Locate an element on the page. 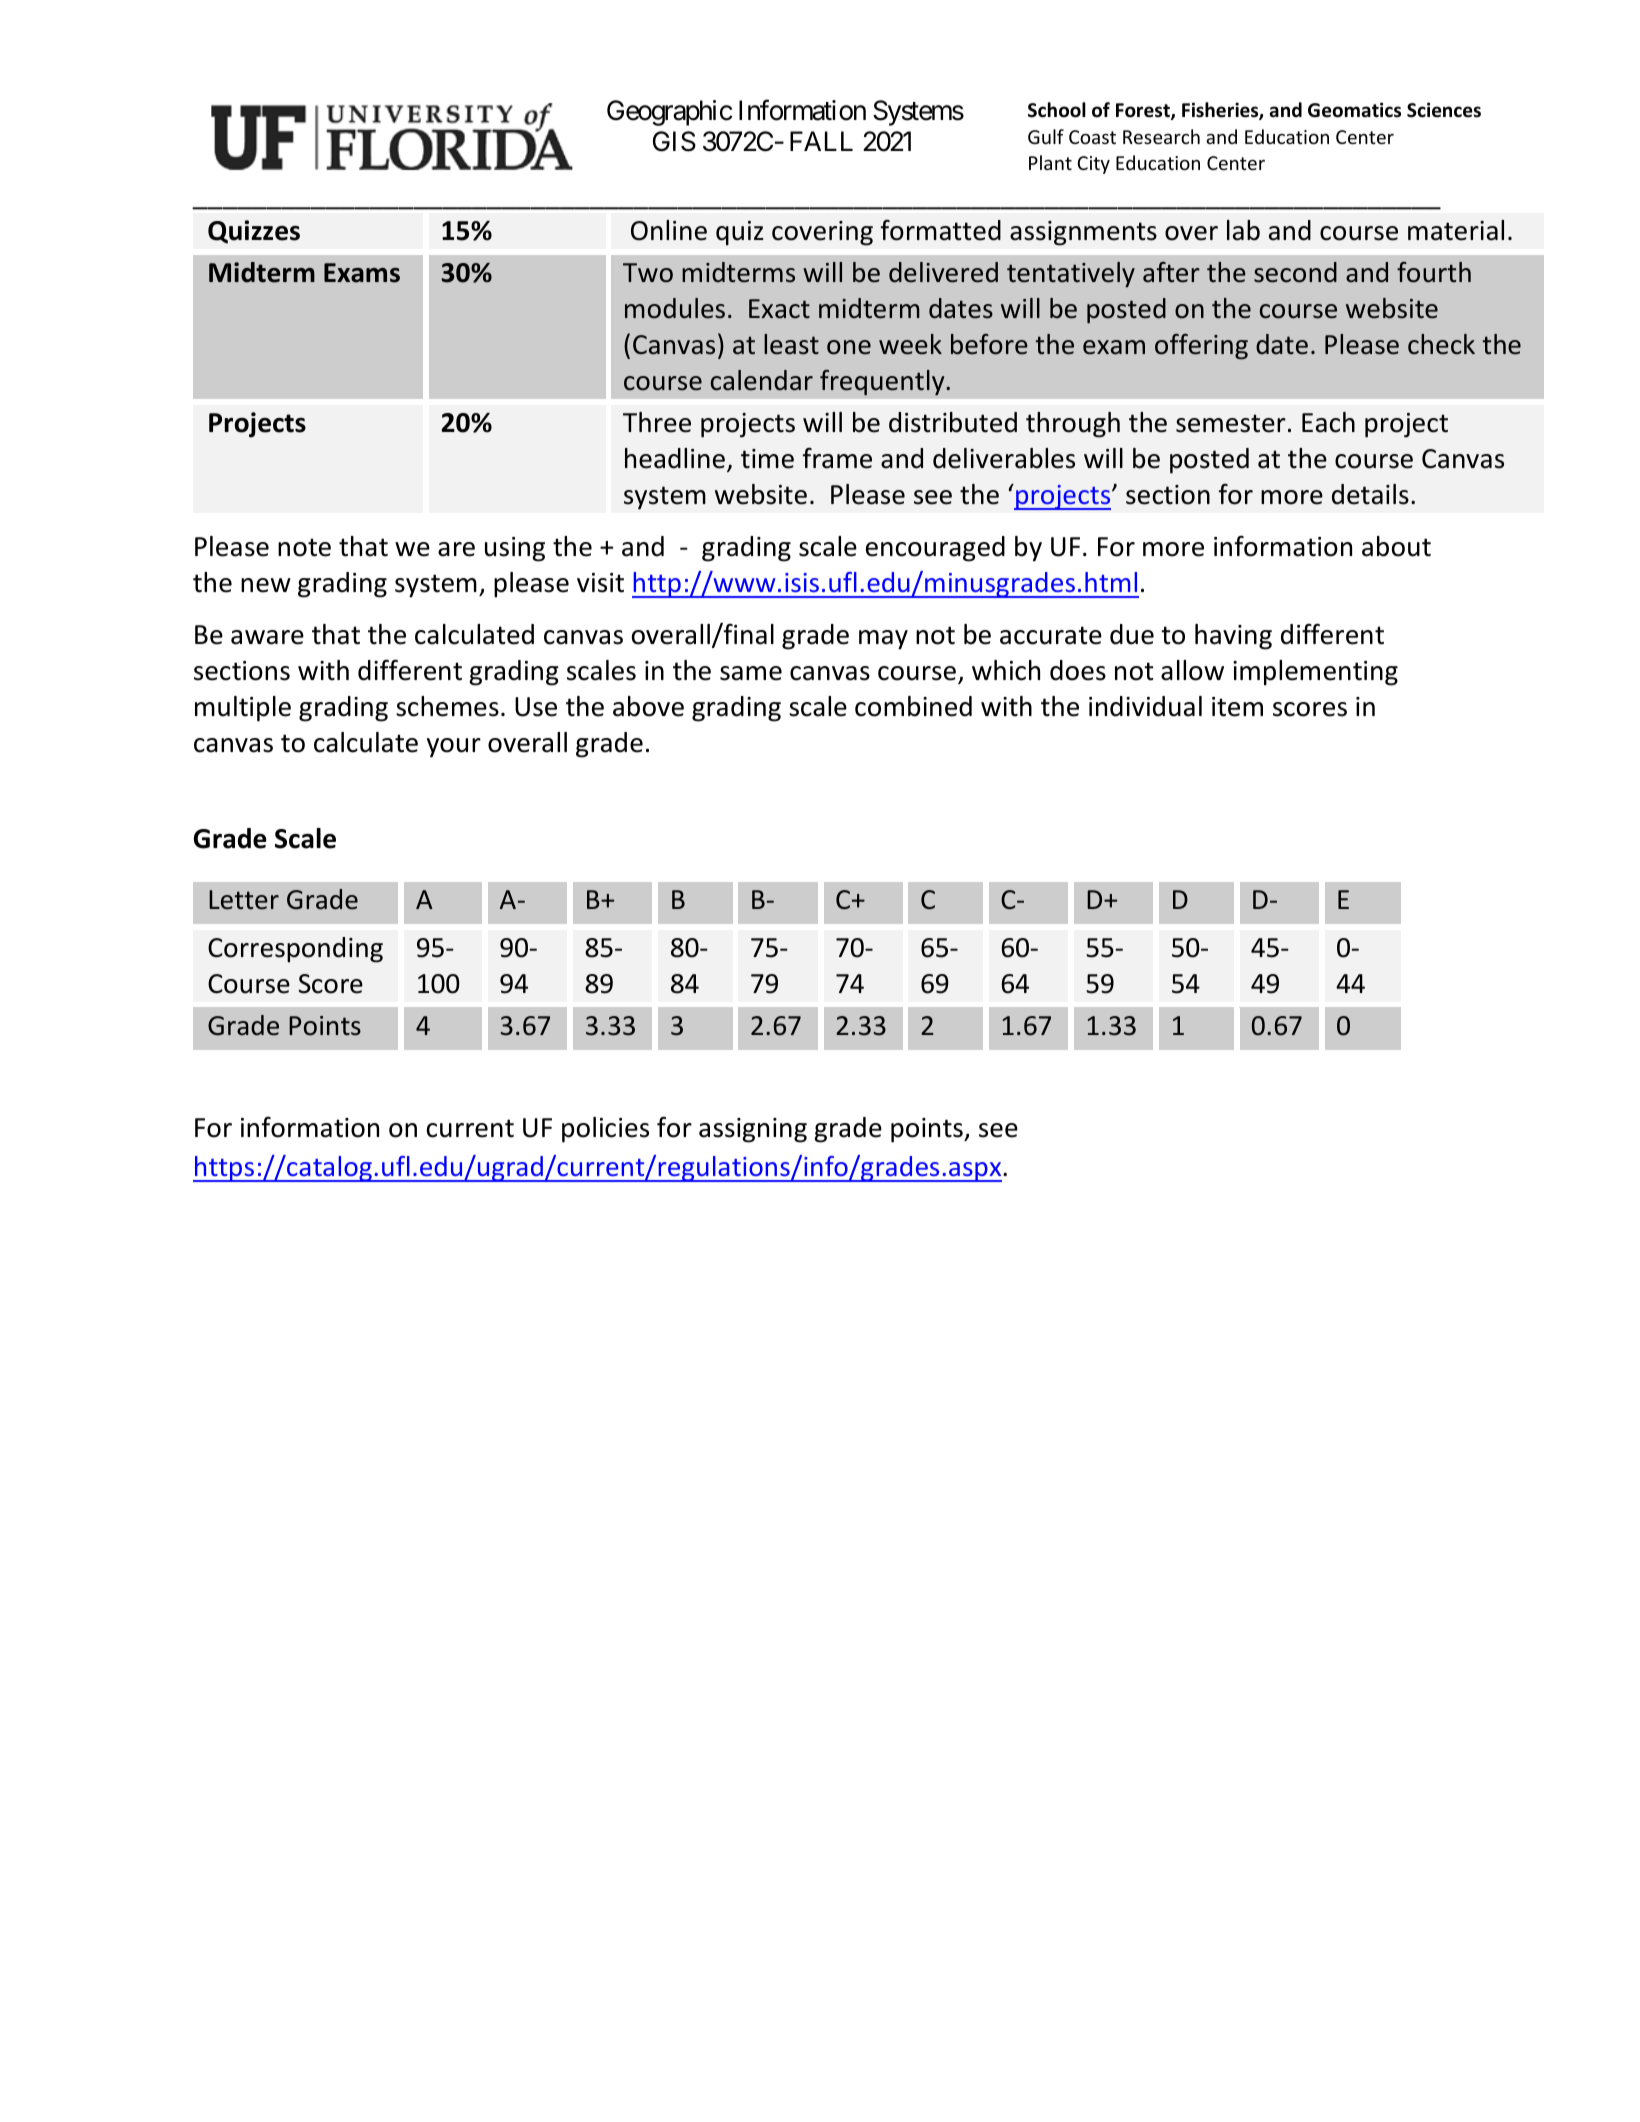 The image size is (1640, 2122). policies is located at coordinates (605, 1130).
